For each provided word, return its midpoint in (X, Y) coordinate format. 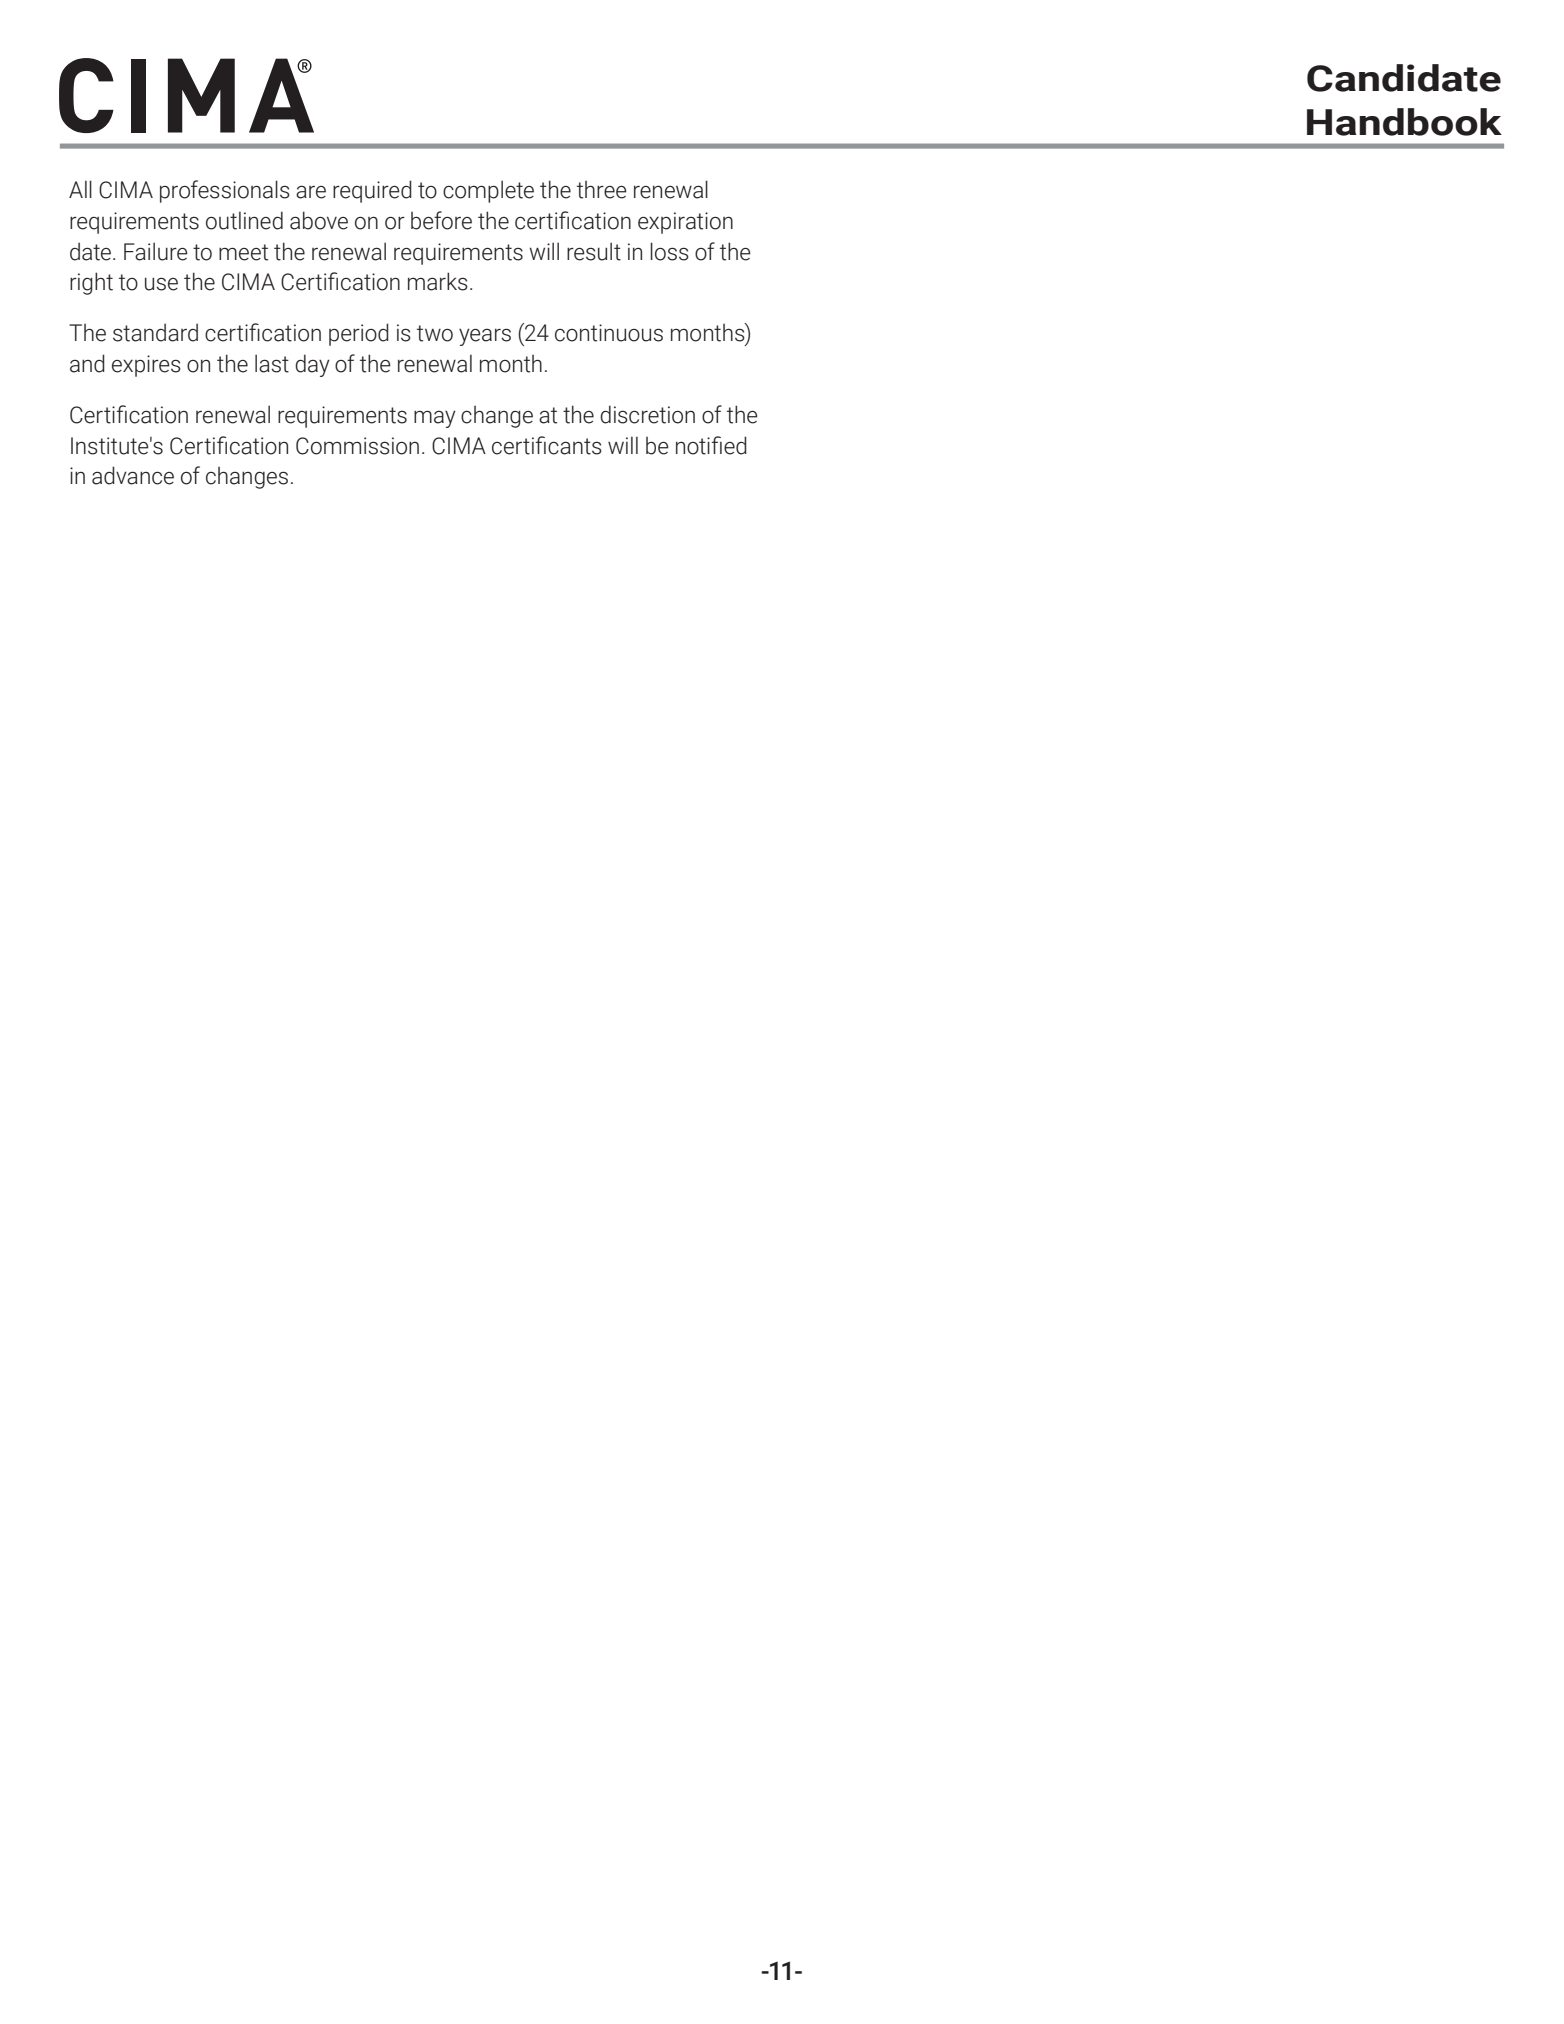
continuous (609, 333)
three (602, 190)
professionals (225, 191)
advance (133, 475)
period (359, 334)
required (372, 191)
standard (155, 333)
